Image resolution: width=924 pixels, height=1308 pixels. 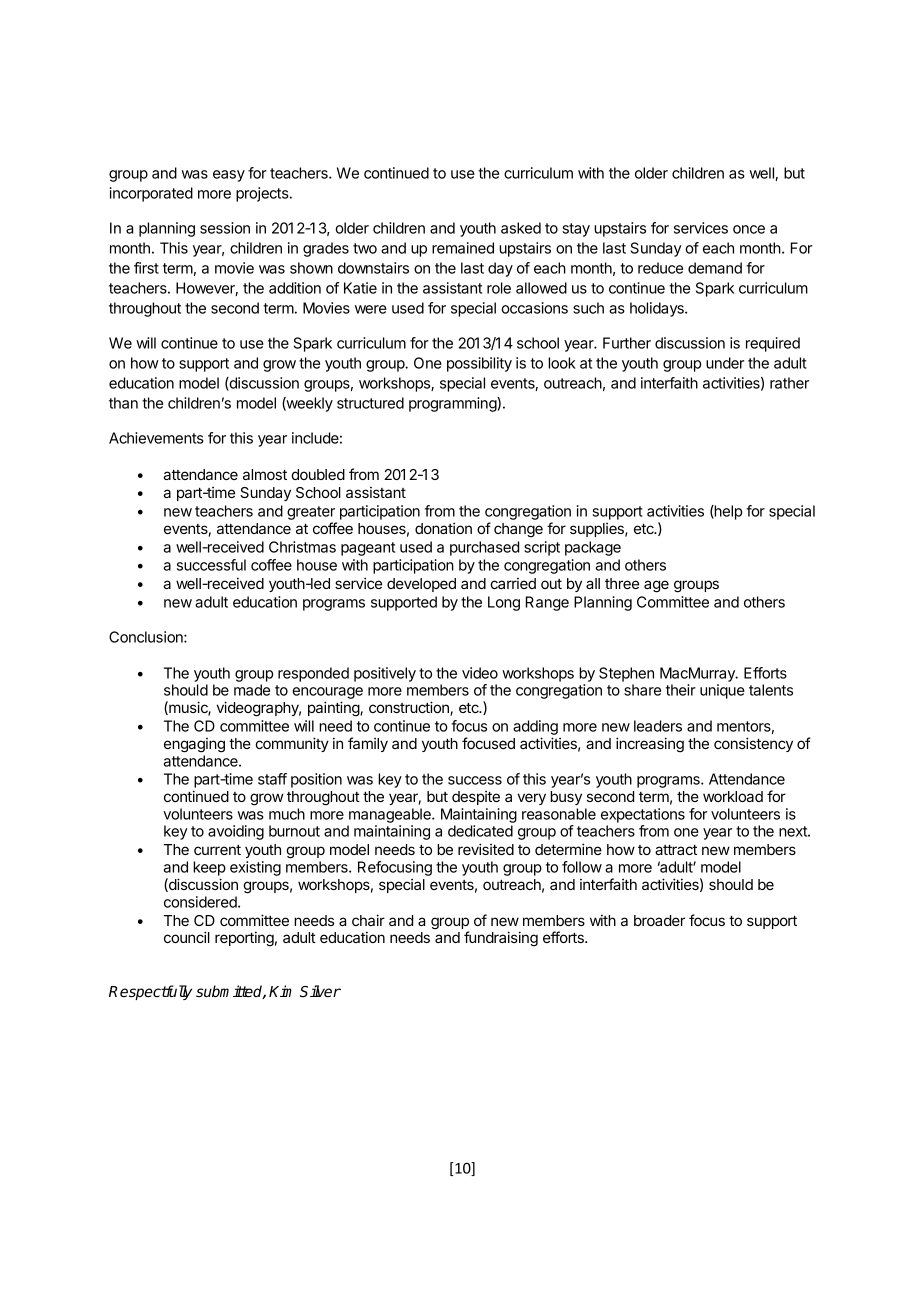 What do you see at coordinates (521, 228) in the page?
I see `asked` at bounding box center [521, 228].
